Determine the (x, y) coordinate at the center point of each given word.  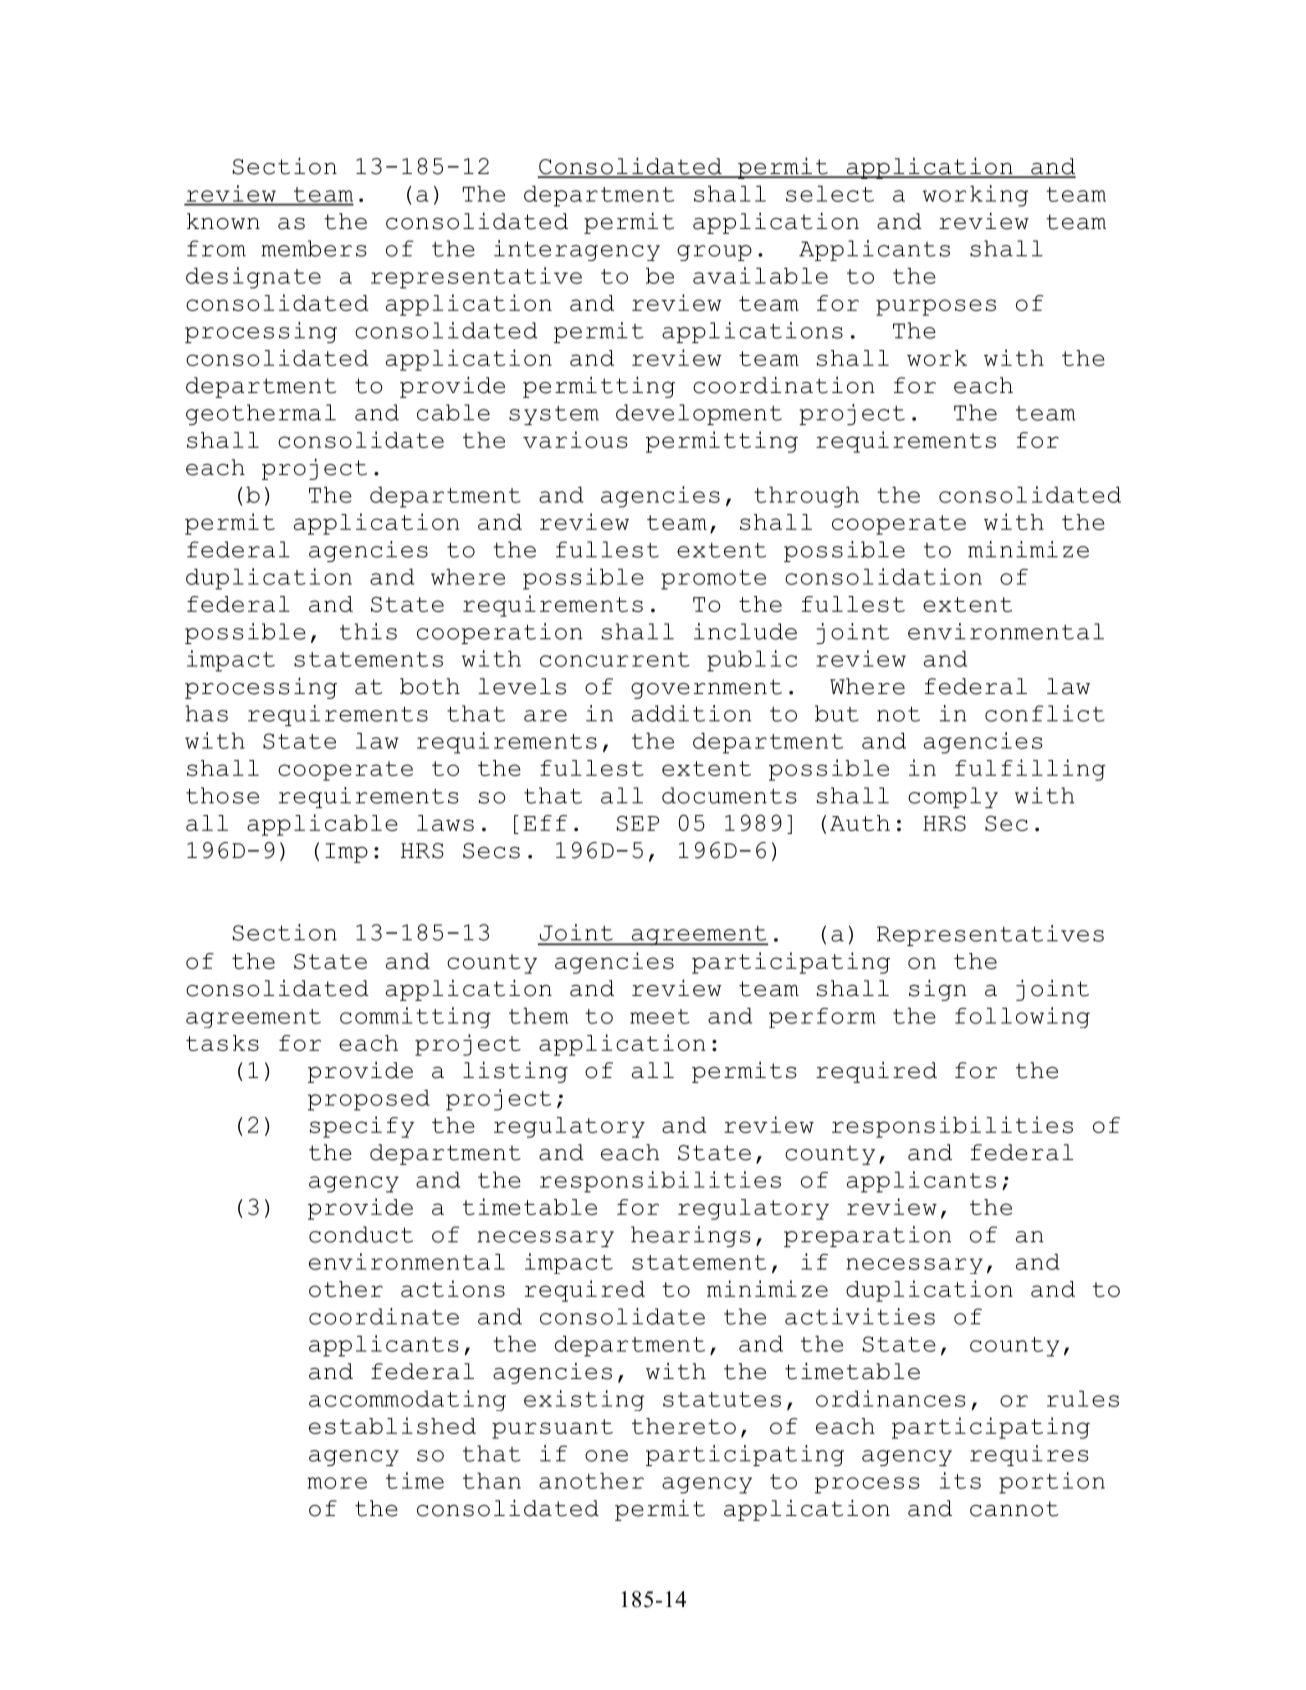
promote (713, 580)
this (368, 631)
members (314, 248)
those (222, 795)
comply (953, 797)
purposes (936, 307)
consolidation (883, 576)
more (337, 1483)
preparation (867, 1236)
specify (362, 1127)
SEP (638, 823)
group (714, 253)
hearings (691, 1236)
